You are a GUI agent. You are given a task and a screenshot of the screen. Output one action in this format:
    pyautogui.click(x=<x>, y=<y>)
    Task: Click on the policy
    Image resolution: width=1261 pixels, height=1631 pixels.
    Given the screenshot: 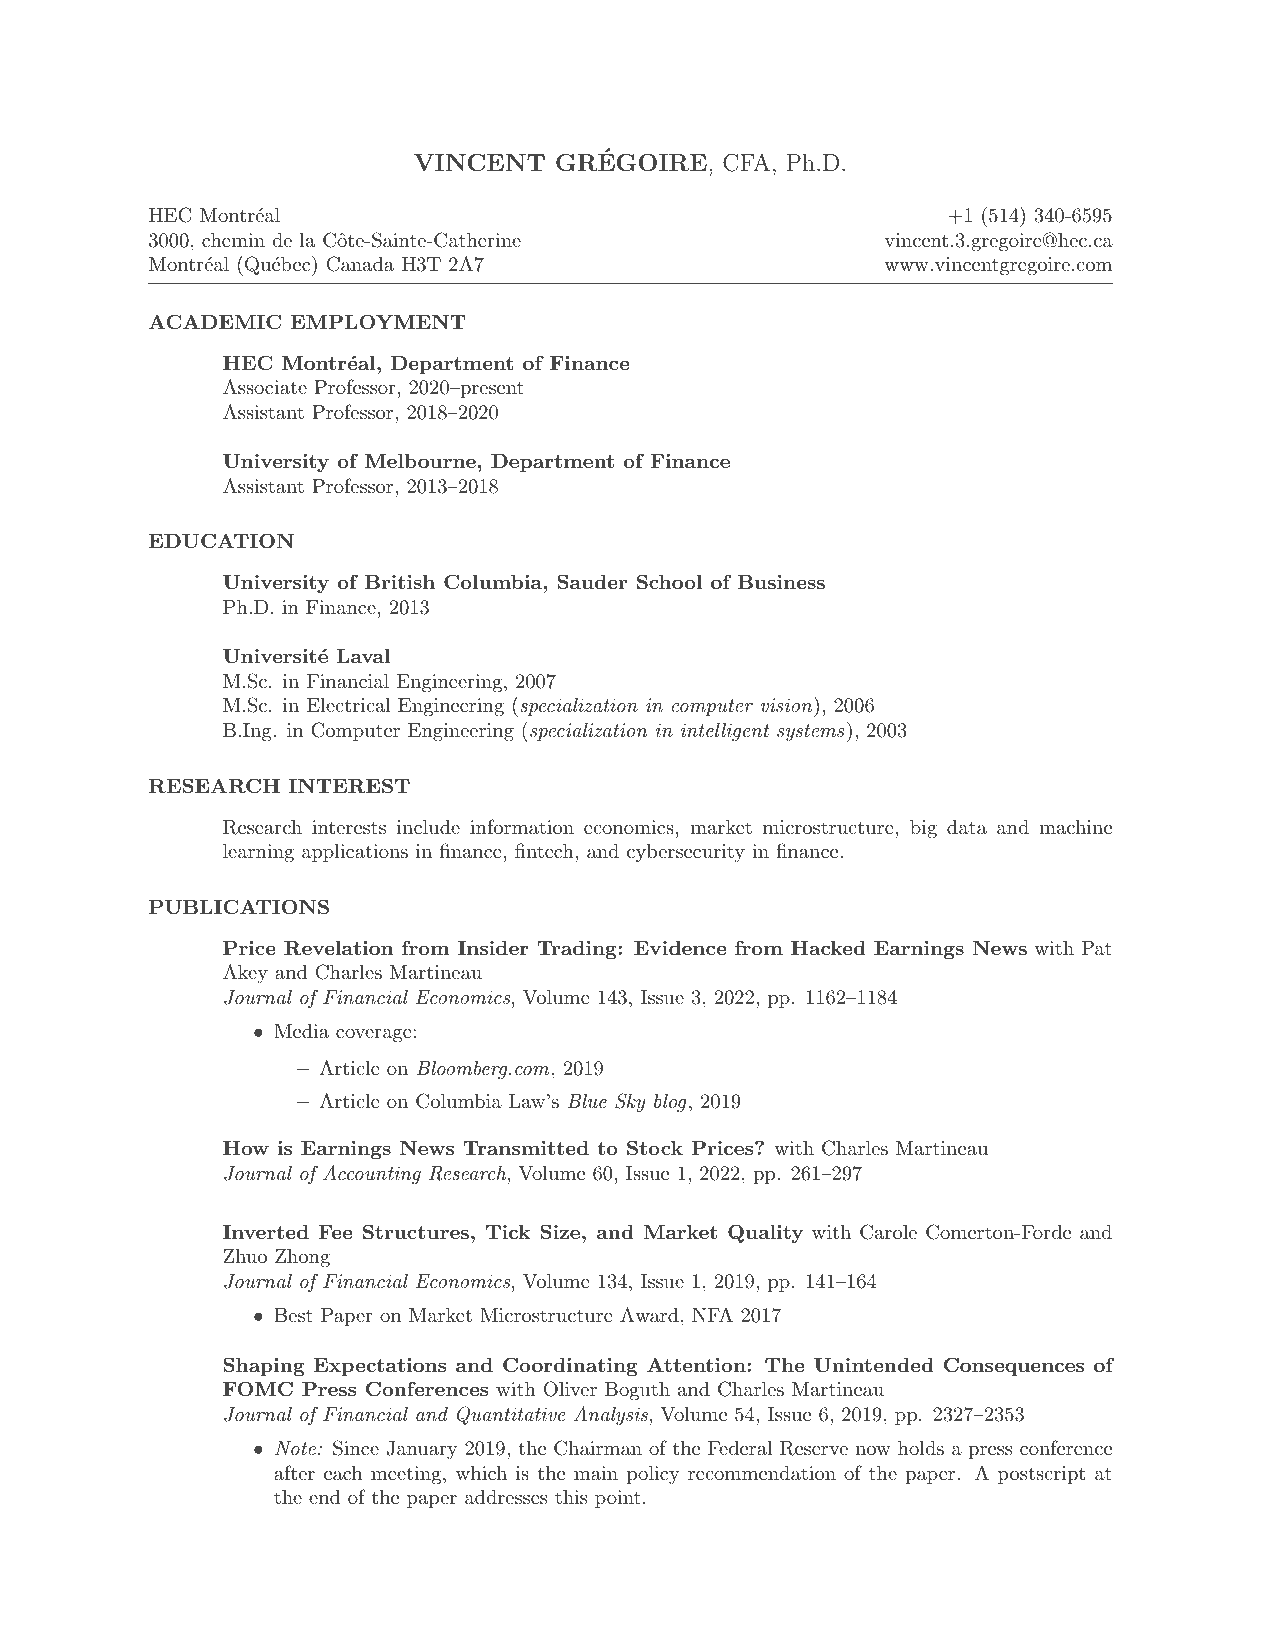 What is the action you would take?
    pyautogui.click(x=653, y=1474)
